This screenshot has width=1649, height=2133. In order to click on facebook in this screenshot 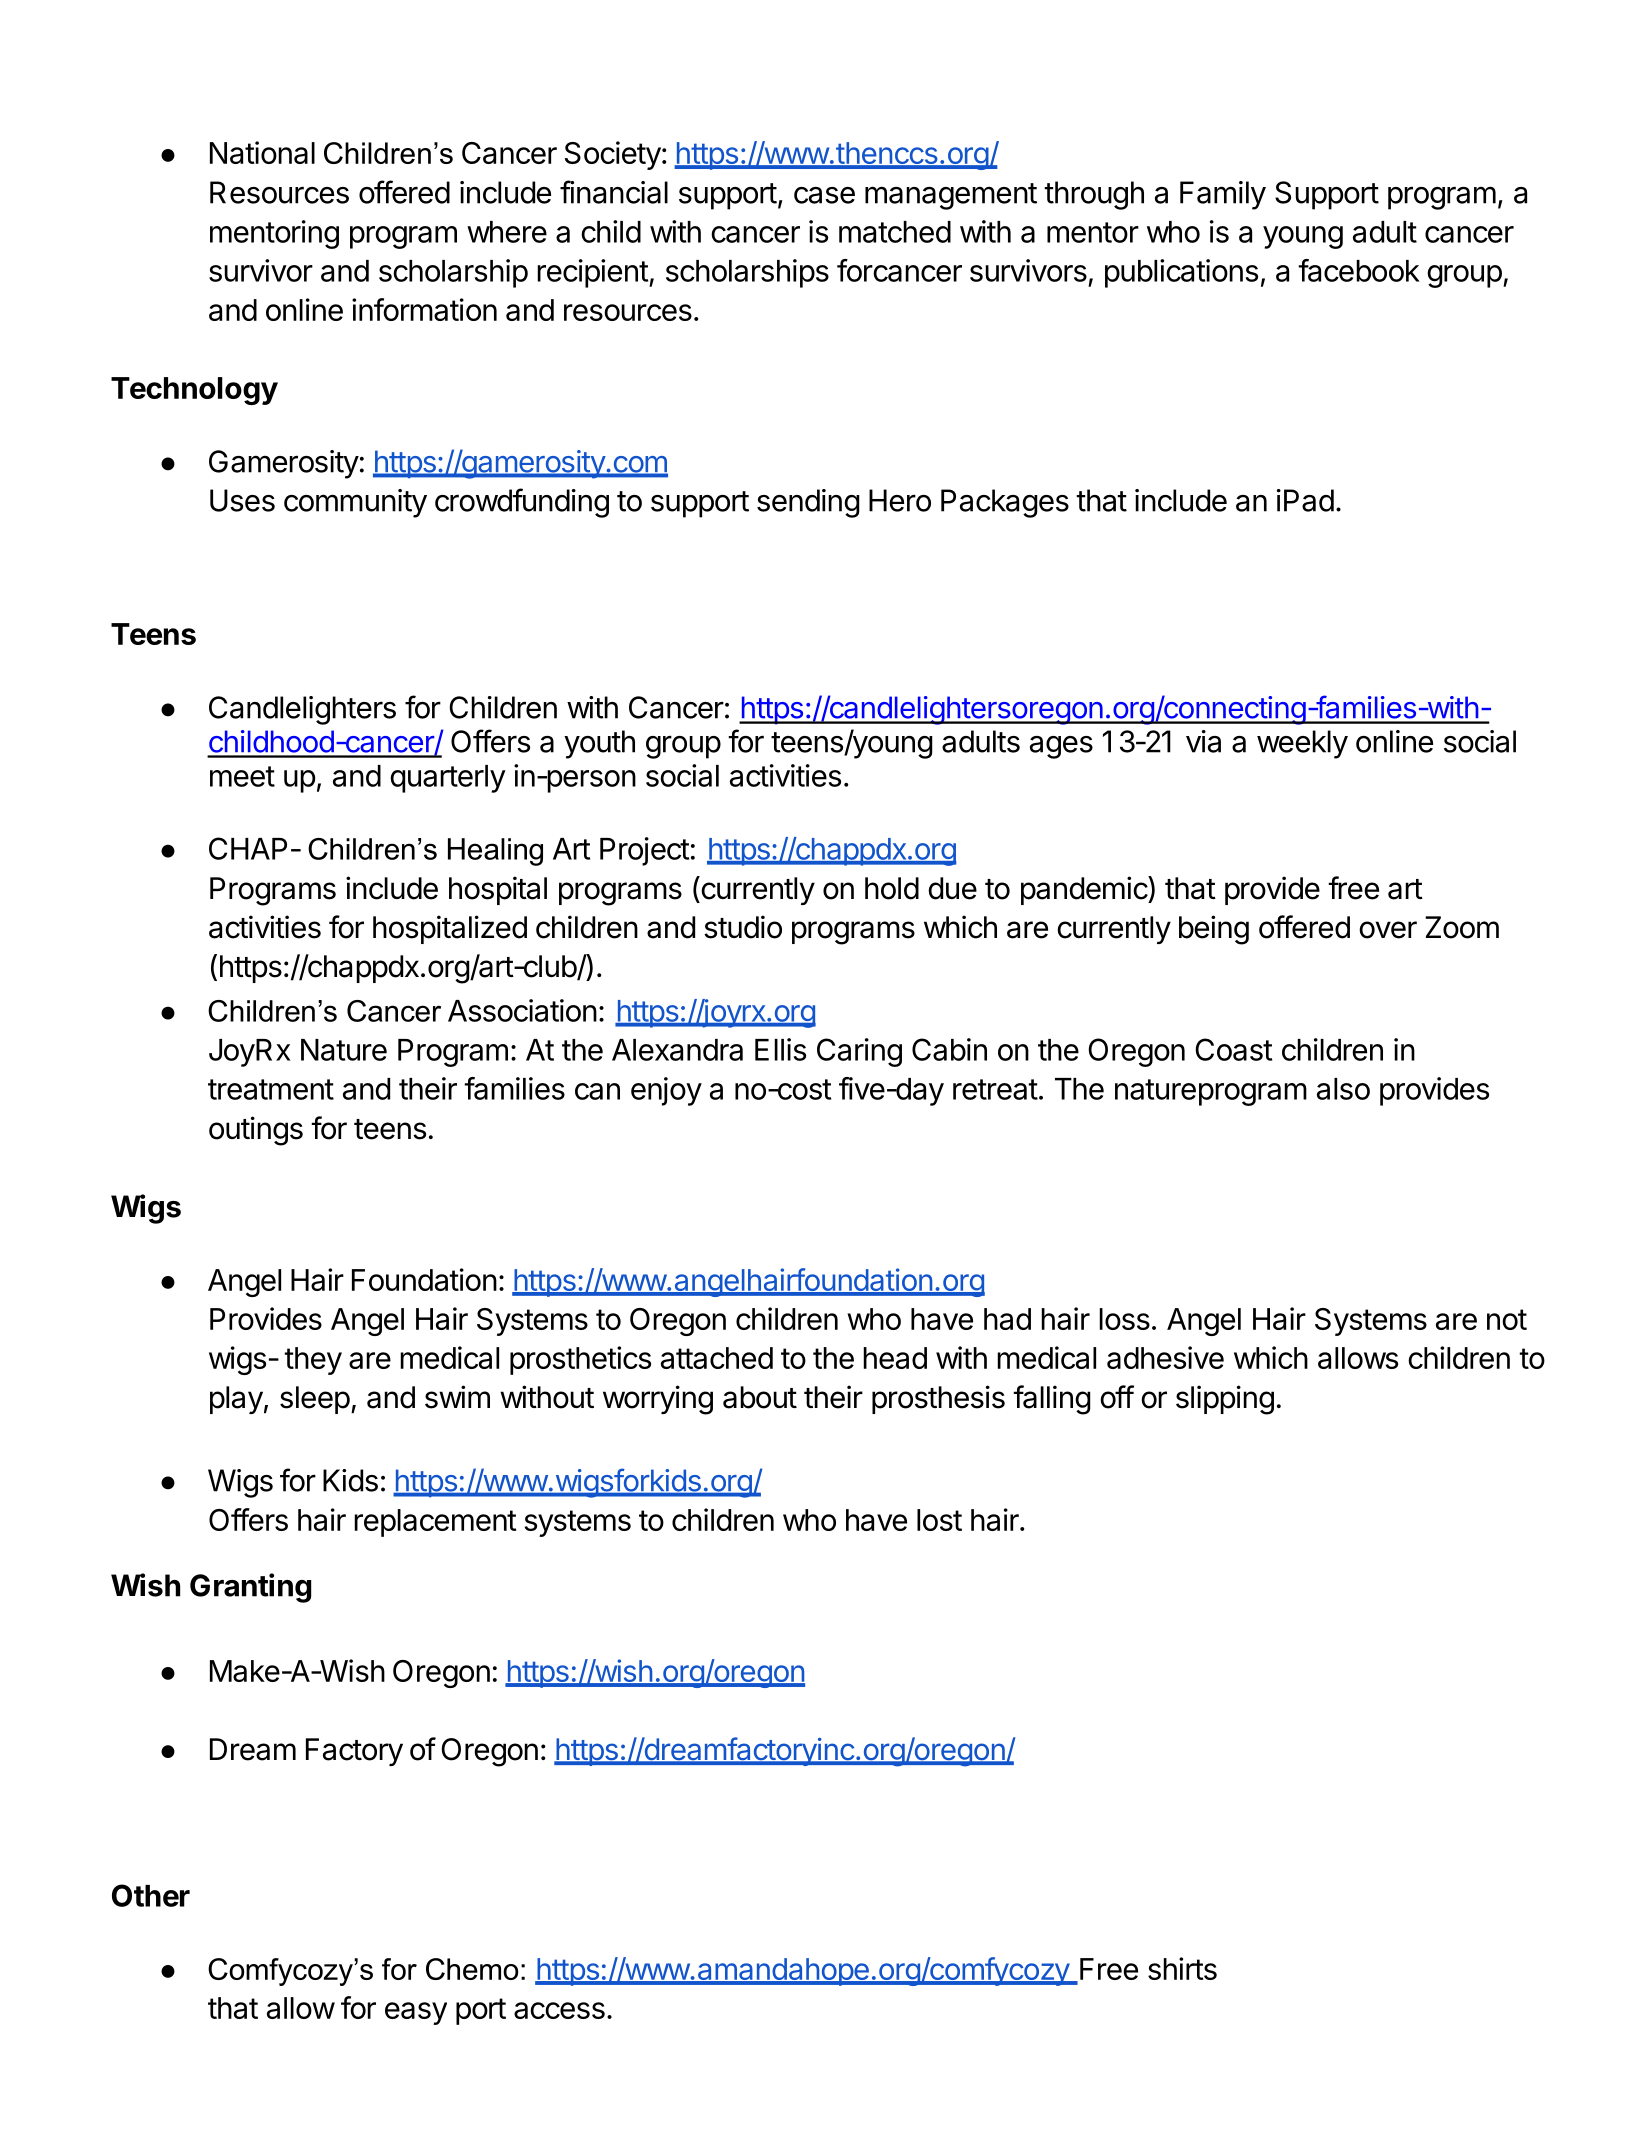, I will do `click(1359, 270)`.
